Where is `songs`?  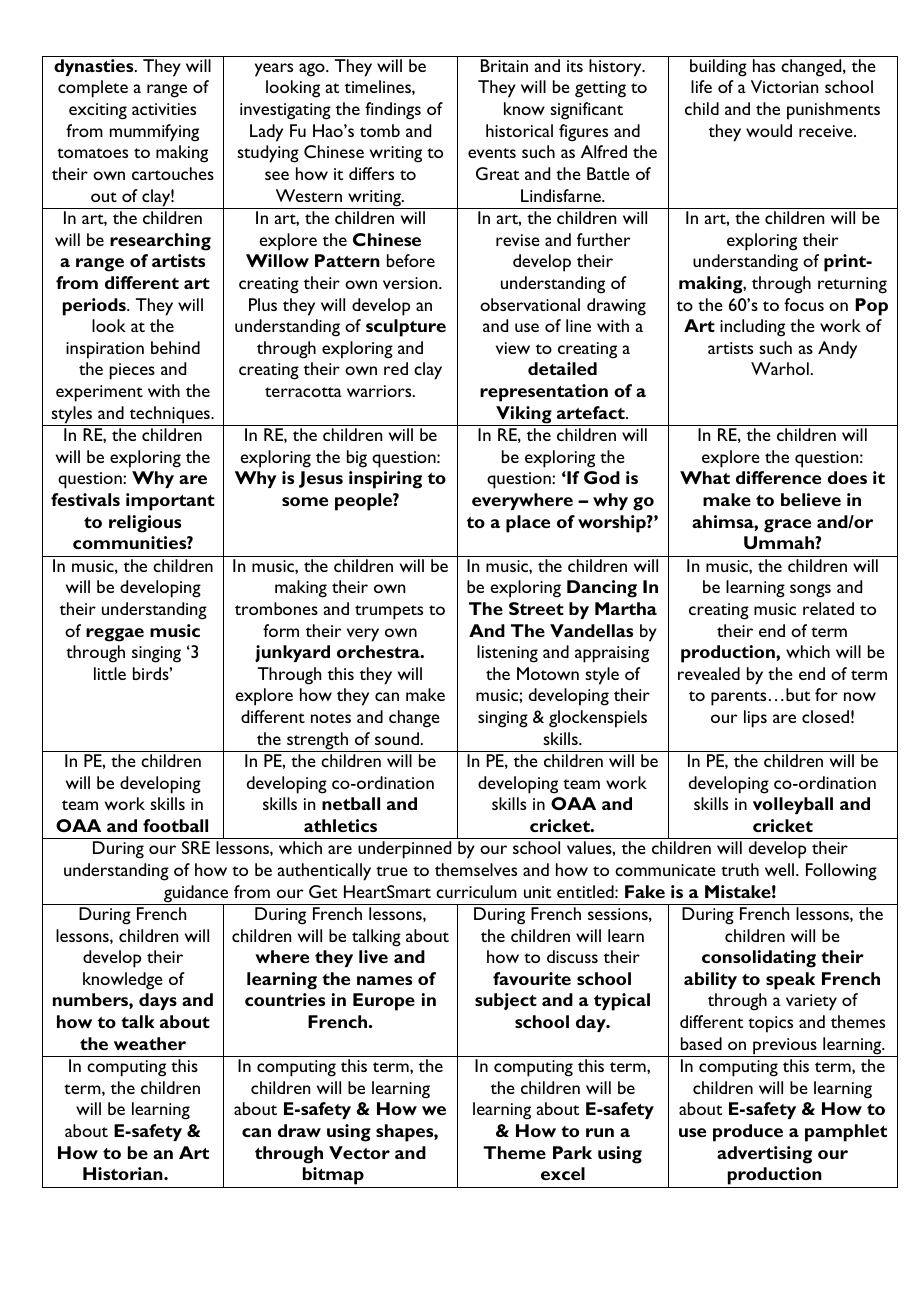
songs is located at coordinates (810, 591).
